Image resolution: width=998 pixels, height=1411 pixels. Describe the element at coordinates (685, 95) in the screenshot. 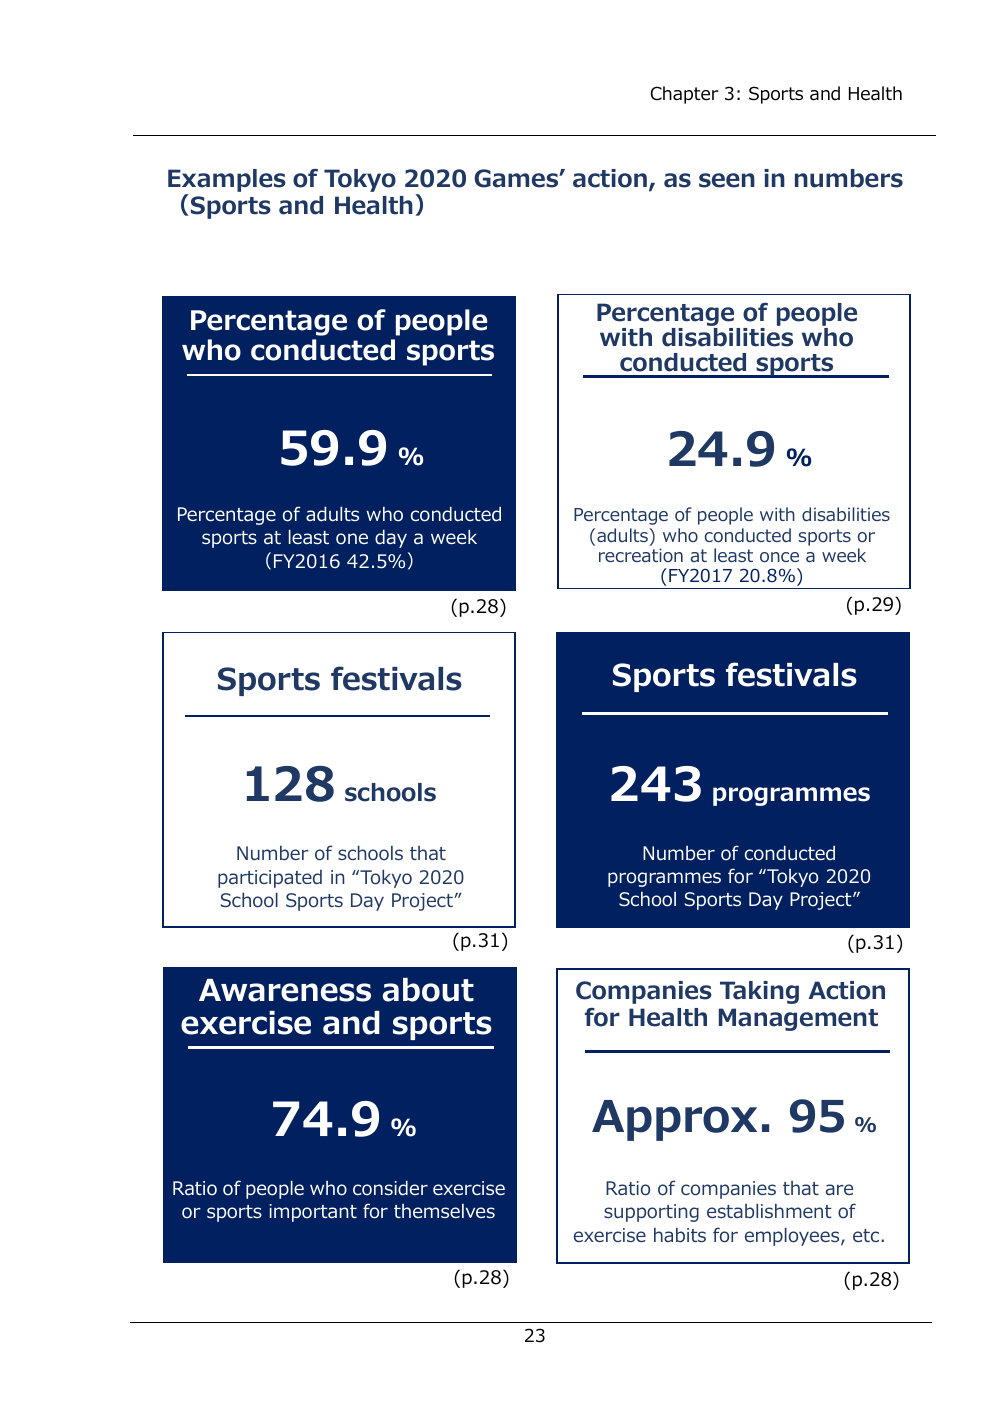

I see `Chapter` at that location.
